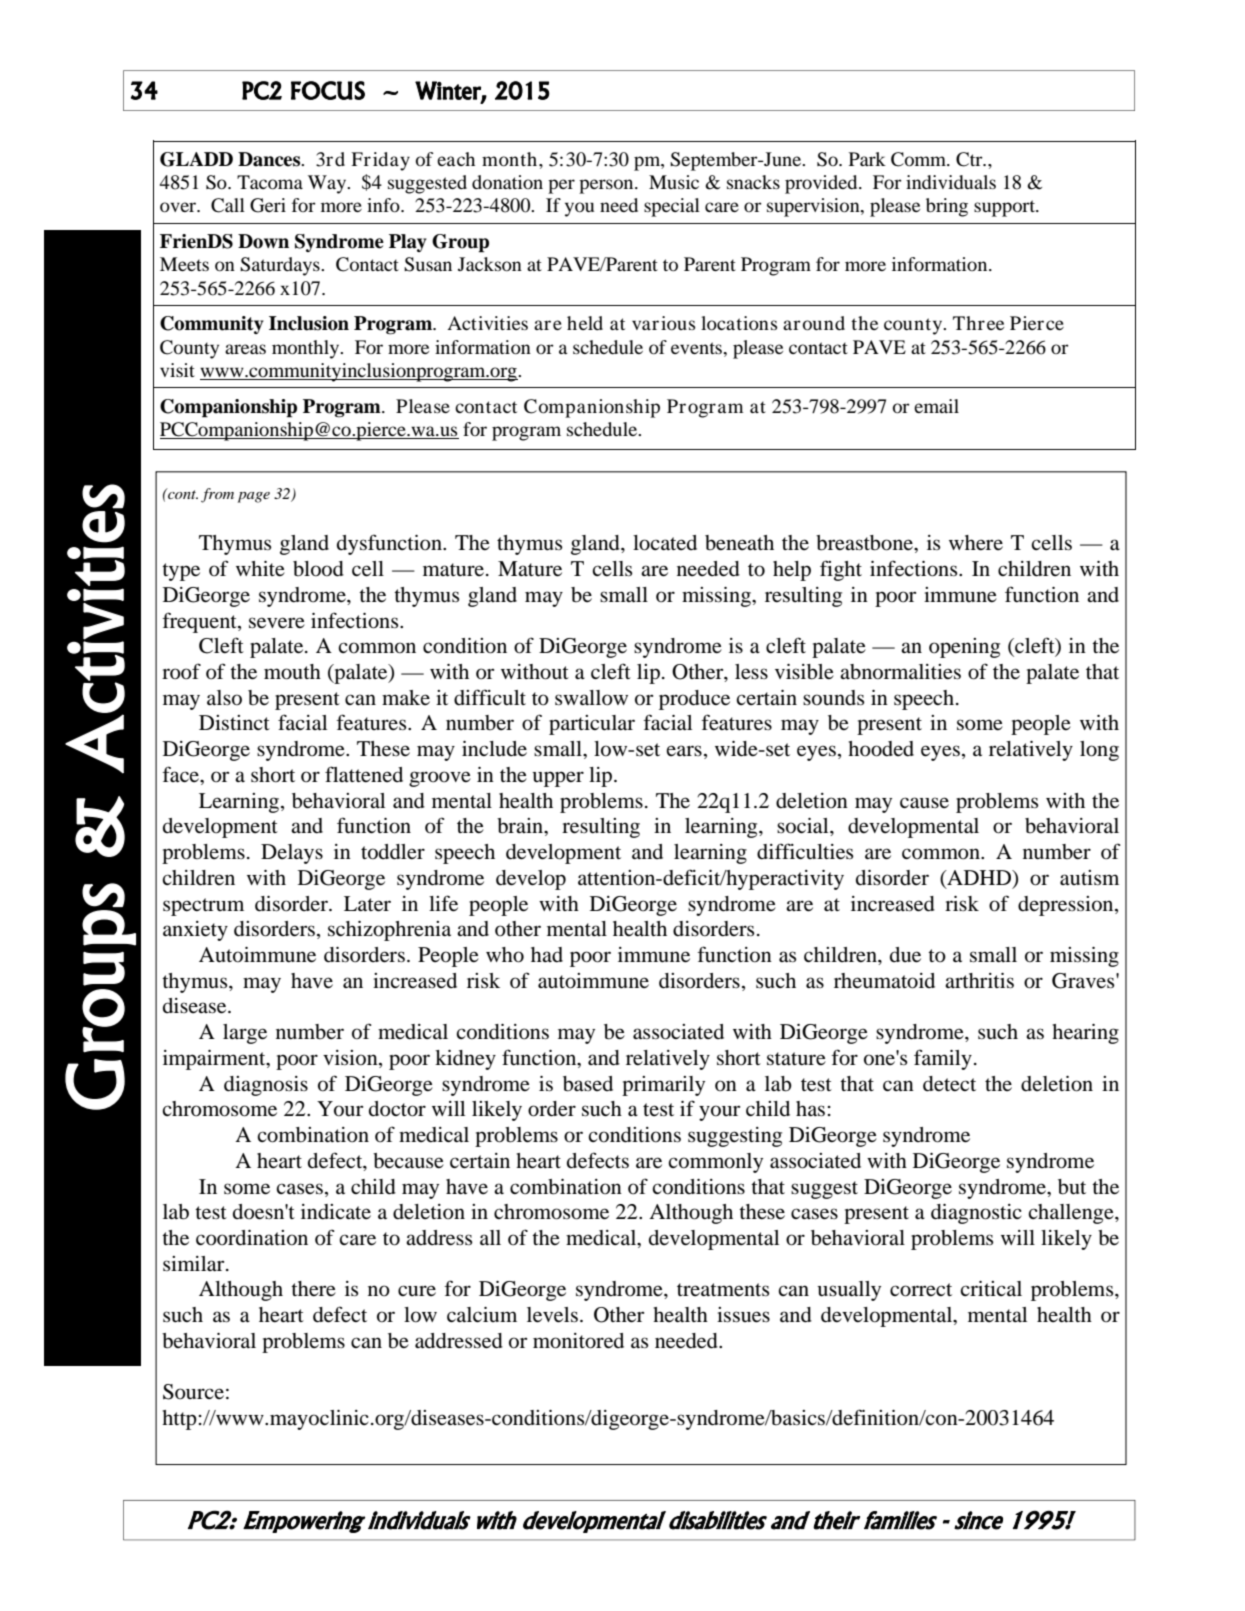 Image resolution: width=1245 pixels, height=1611 pixels. Describe the element at coordinates (1006, 208) in the image. I see `support` at that location.
